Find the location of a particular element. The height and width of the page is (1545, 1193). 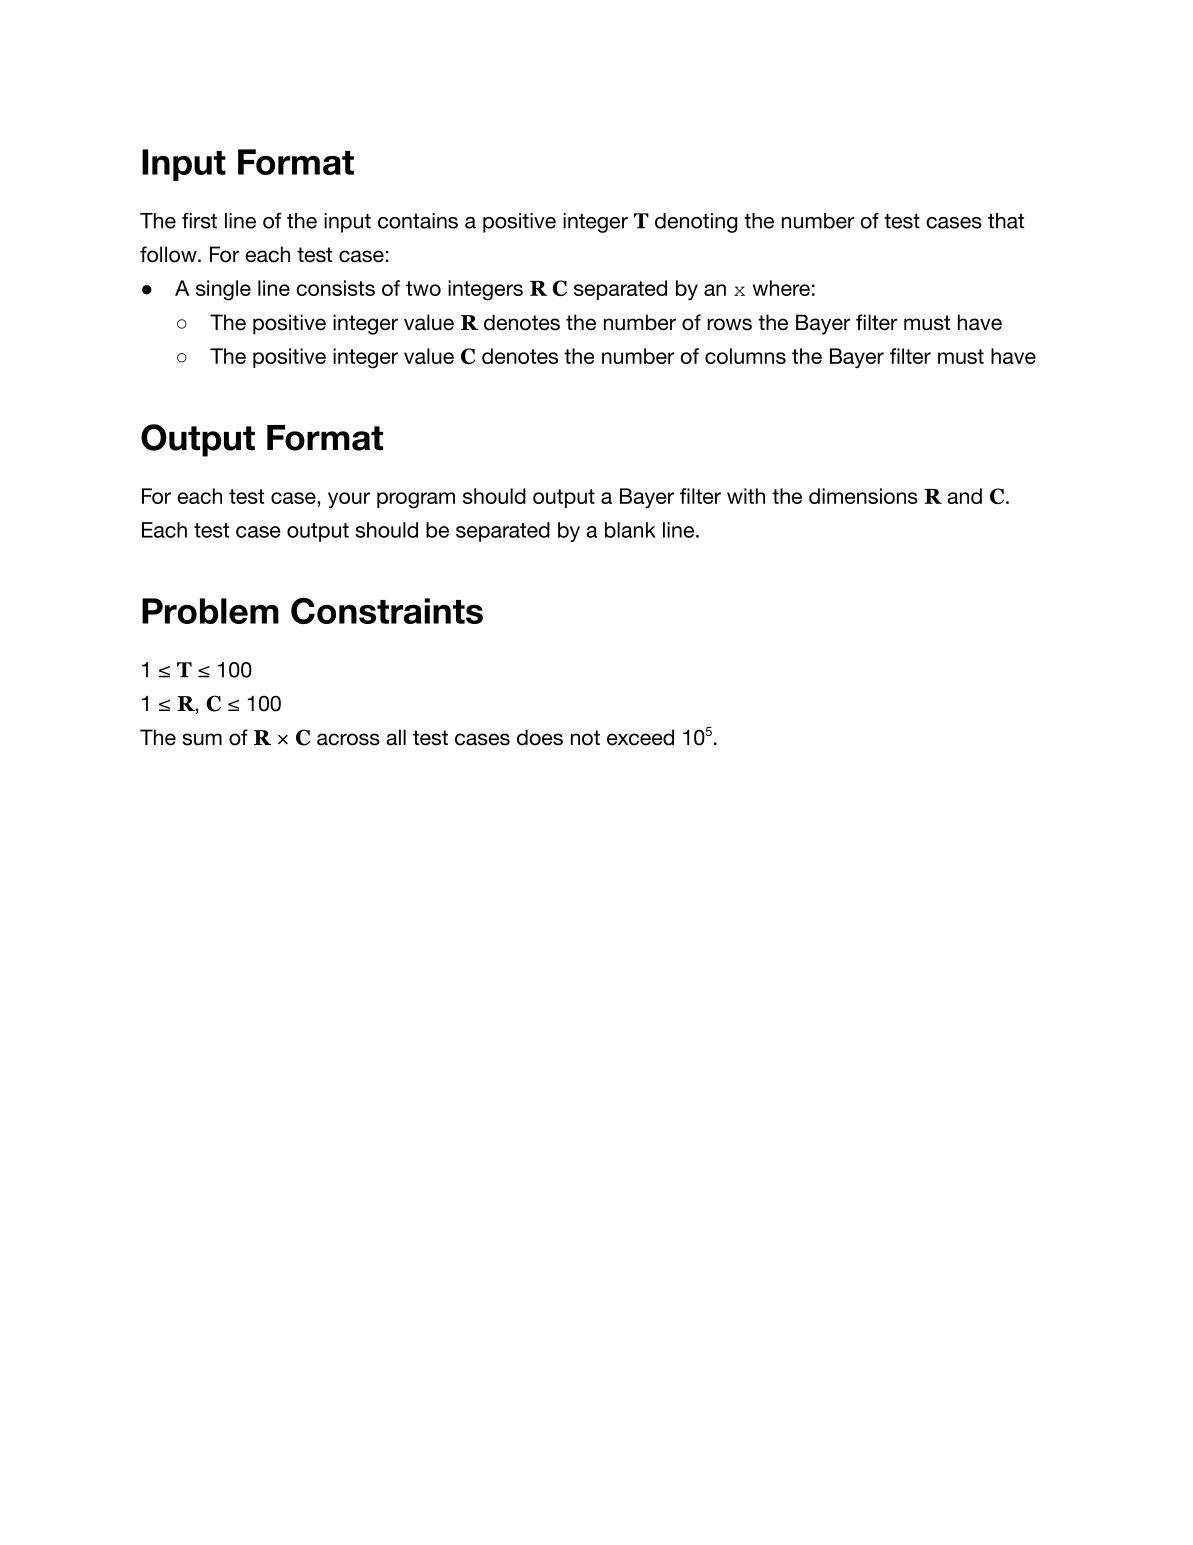

denoting is located at coordinates (696, 223).
